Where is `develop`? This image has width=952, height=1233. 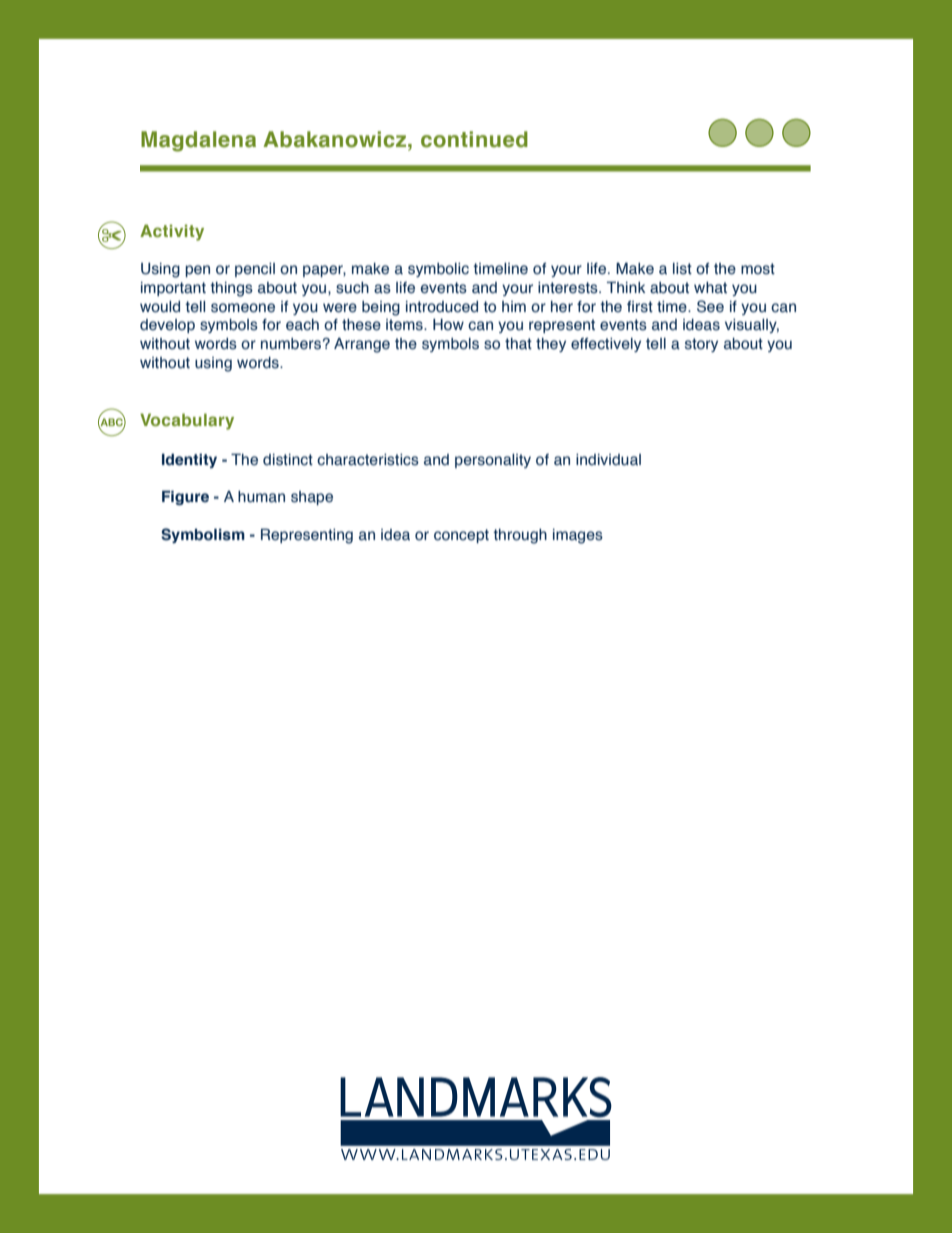
develop is located at coordinates (167, 326).
